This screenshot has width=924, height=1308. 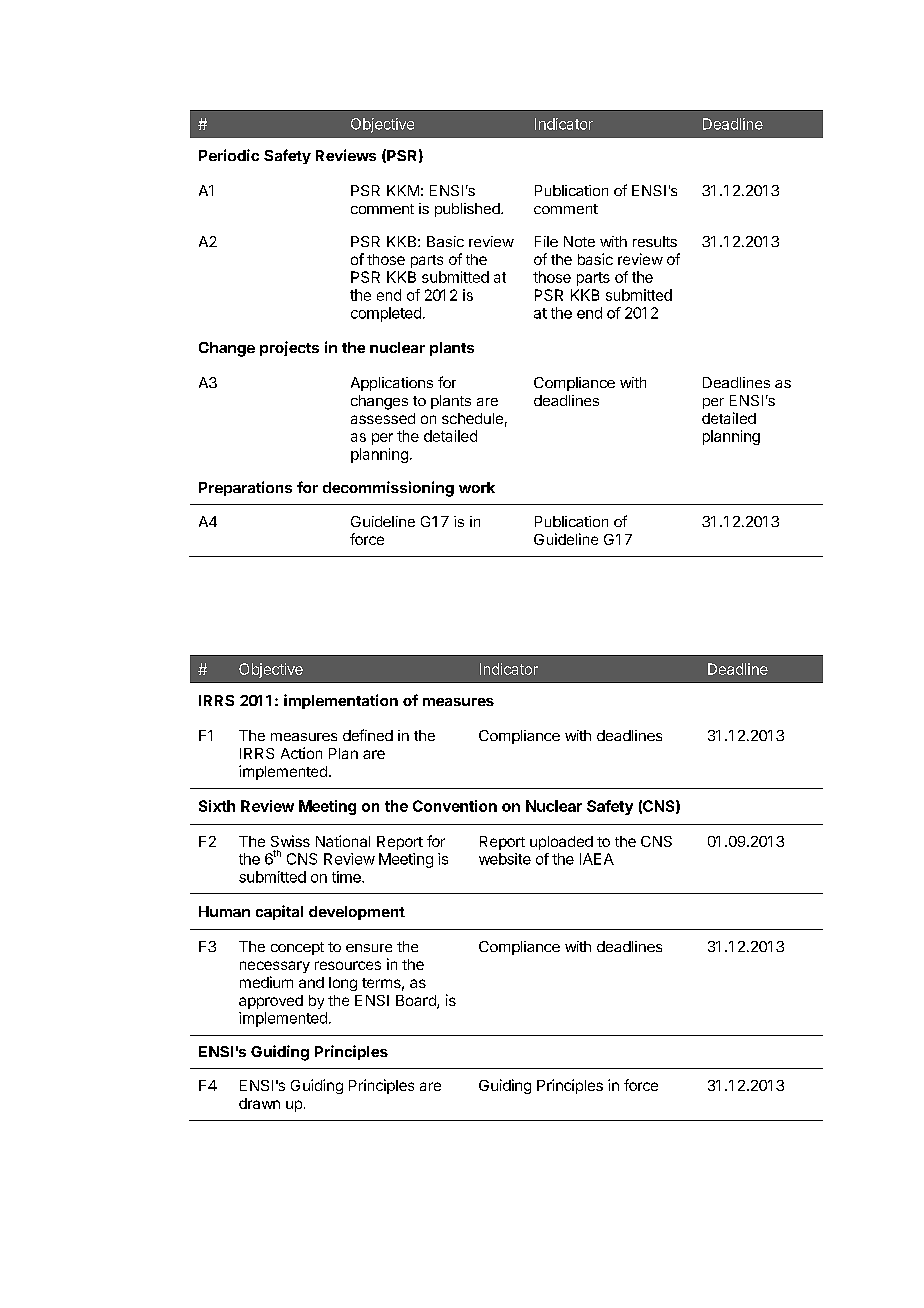 What do you see at coordinates (301, 753) in the screenshot?
I see `Action` at bounding box center [301, 753].
